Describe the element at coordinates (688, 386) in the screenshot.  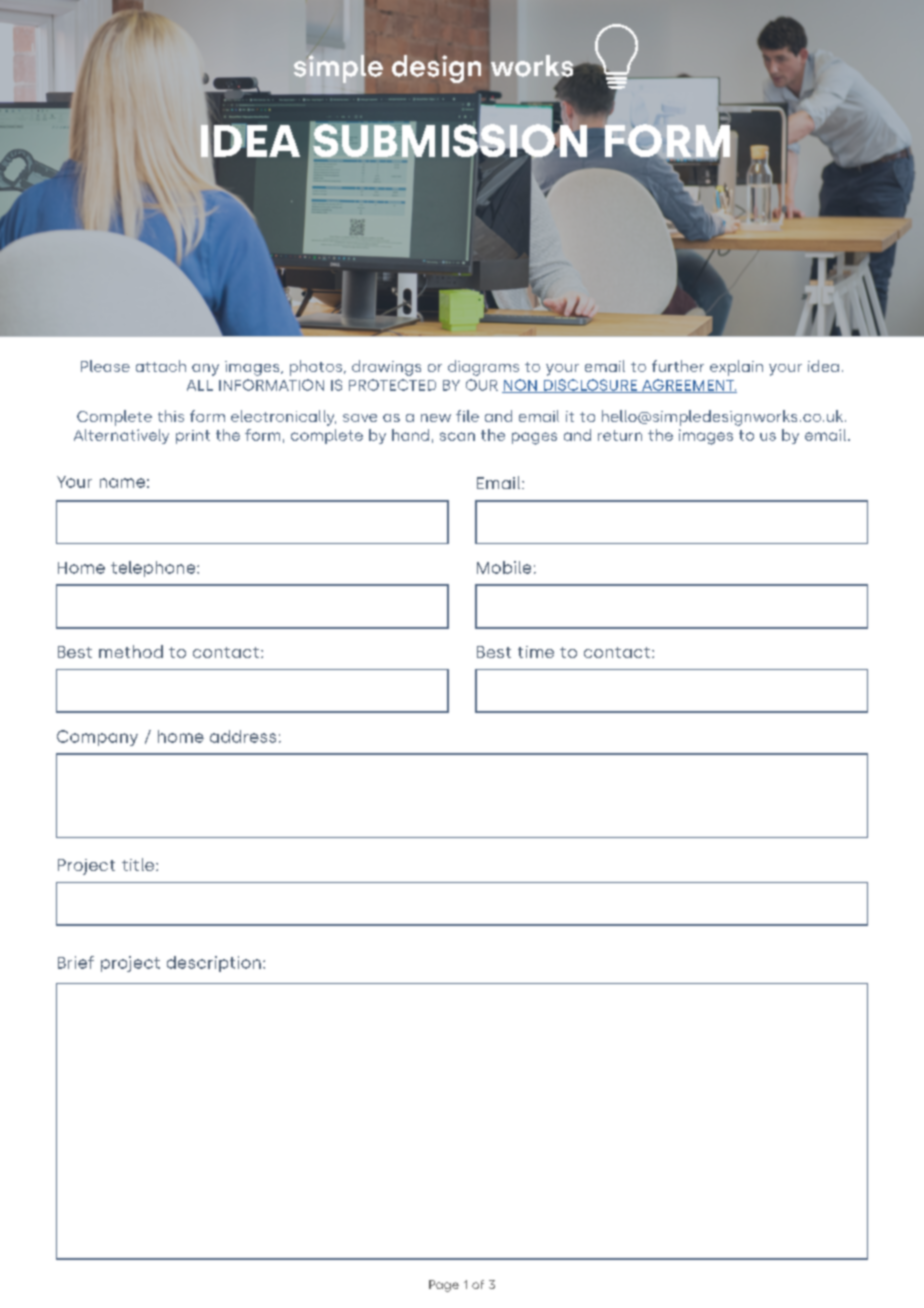
I see `AGREEMENT` at that location.
